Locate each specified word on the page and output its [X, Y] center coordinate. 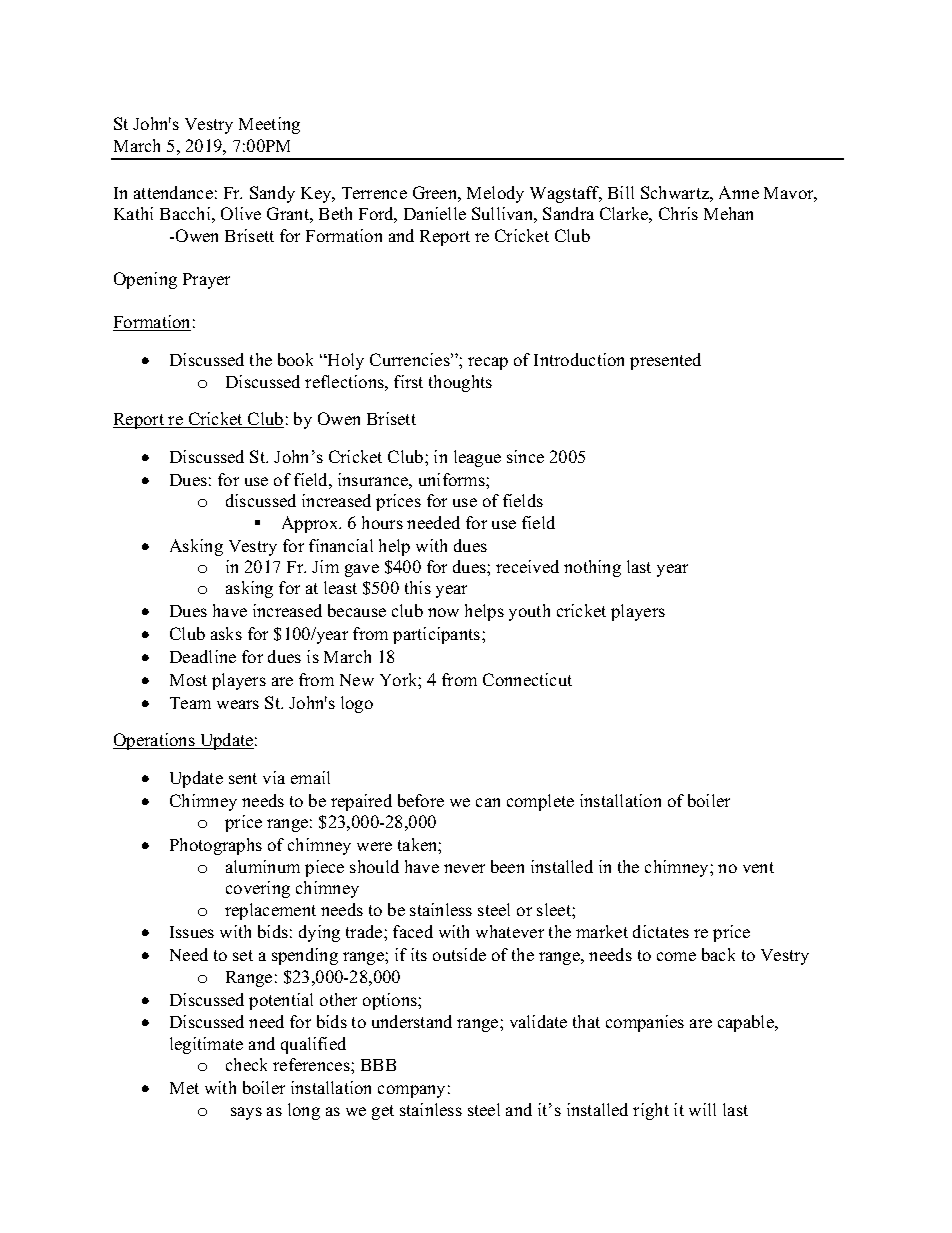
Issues [192, 932]
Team [190, 703]
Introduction [579, 359]
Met [184, 1088]
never [464, 868]
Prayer [206, 281]
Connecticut [527, 679]
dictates [661, 931]
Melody [495, 194]
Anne [739, 192]
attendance [173, 192]
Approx [311, 524]
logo [357, 704]
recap [488, 363]
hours [382, 522]
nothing [592, 568]
